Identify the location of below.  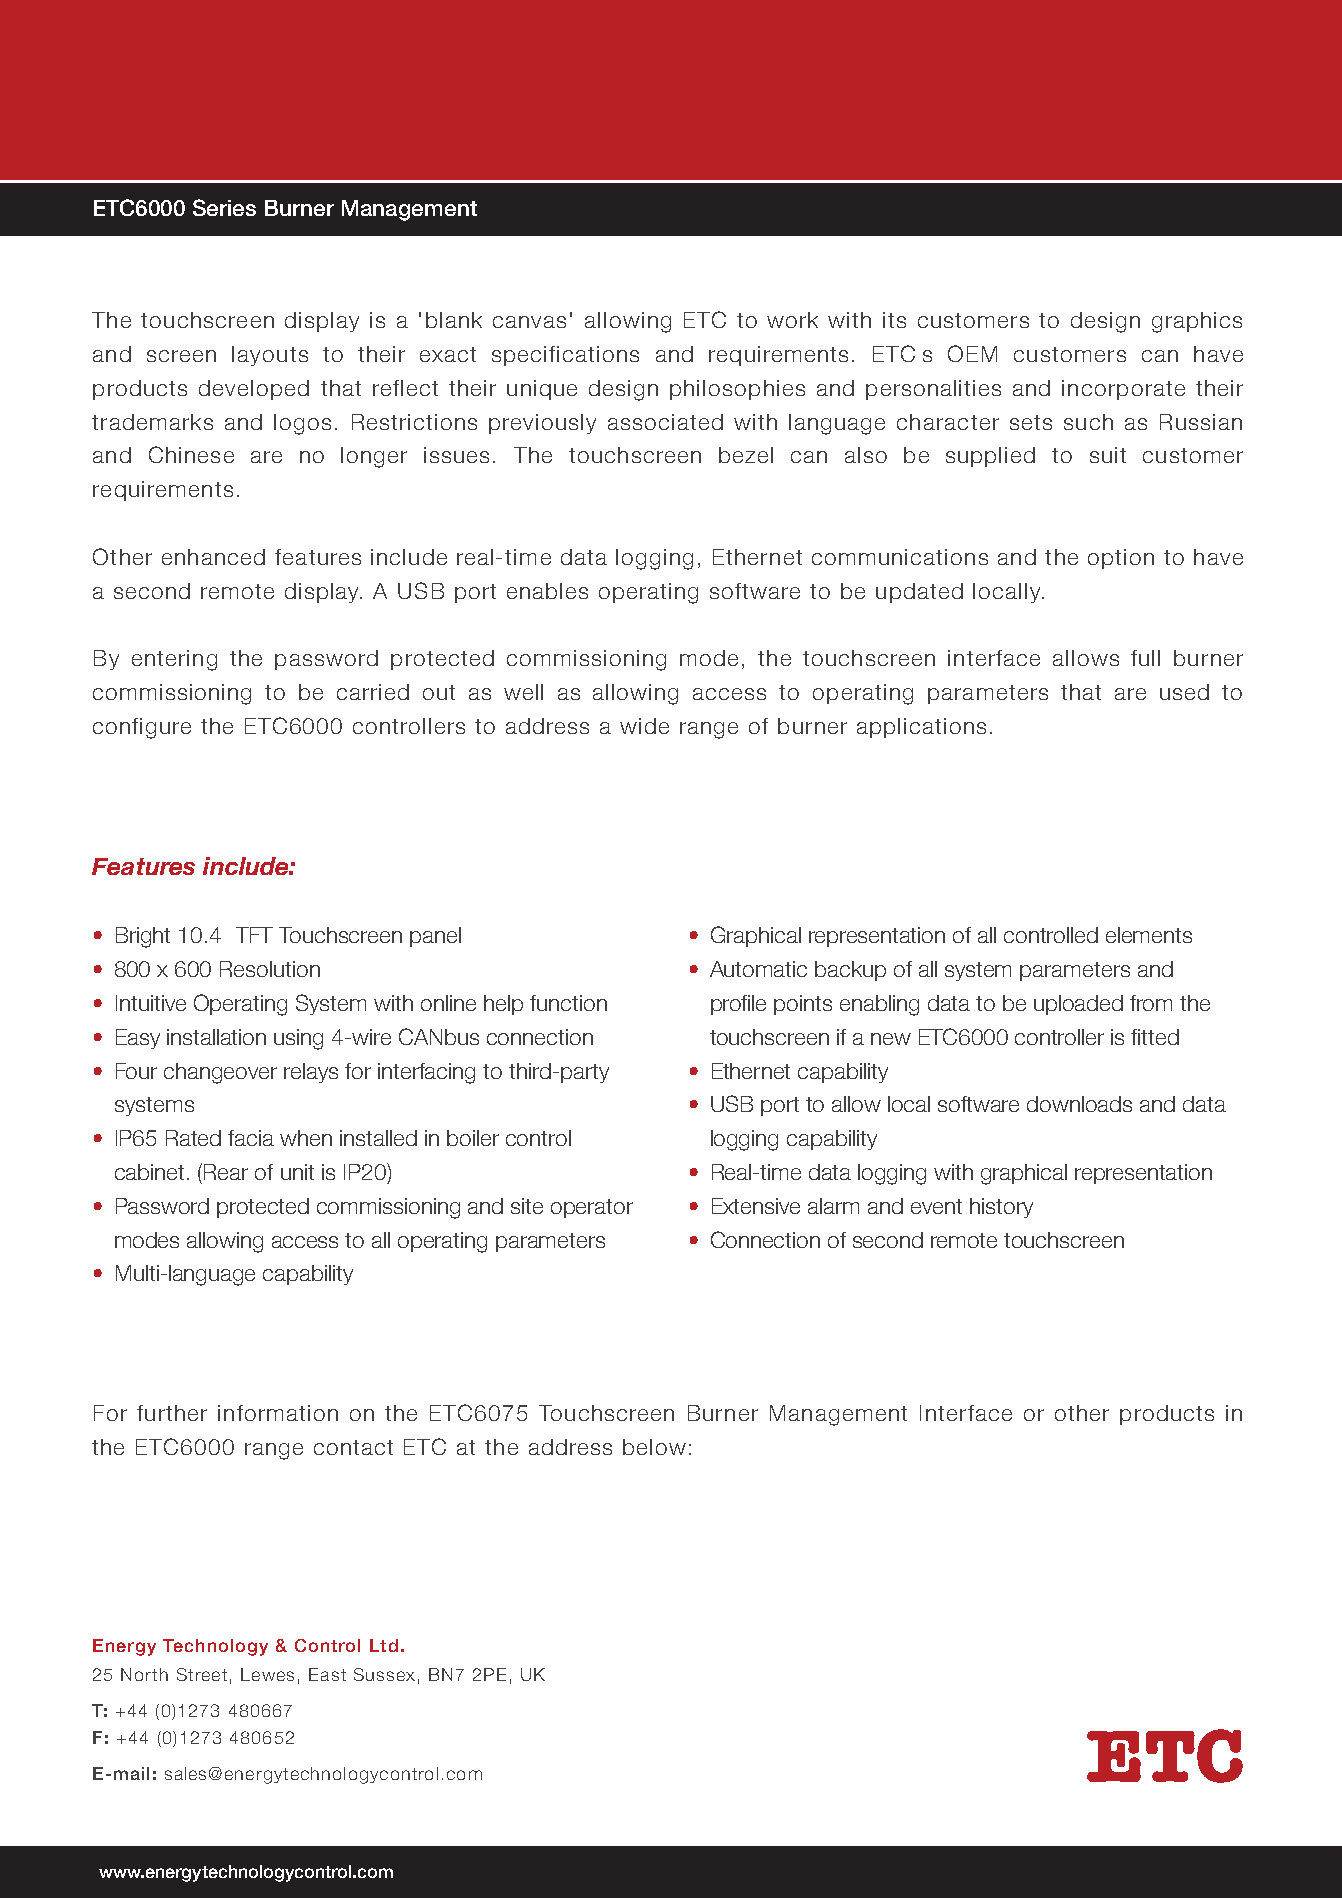
(654, 1447).
